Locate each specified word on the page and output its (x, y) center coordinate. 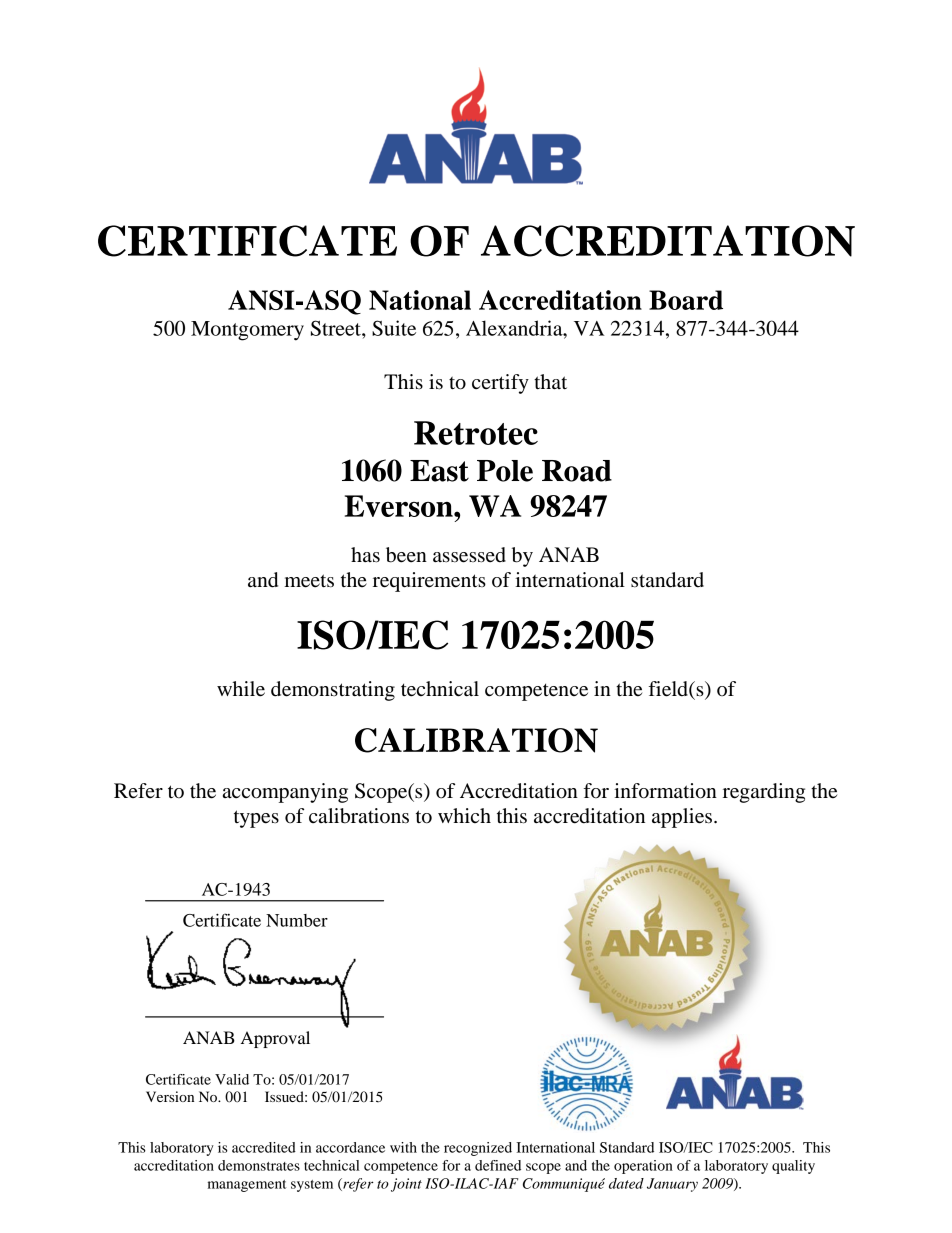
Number (297, 920)
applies (682, 818)
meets (309, 581)
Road (577, 471)
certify (500, 384)
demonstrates (259, 1165)
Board (686, 300)
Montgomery (247, 331)
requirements (429, 582)
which (464, 815)
